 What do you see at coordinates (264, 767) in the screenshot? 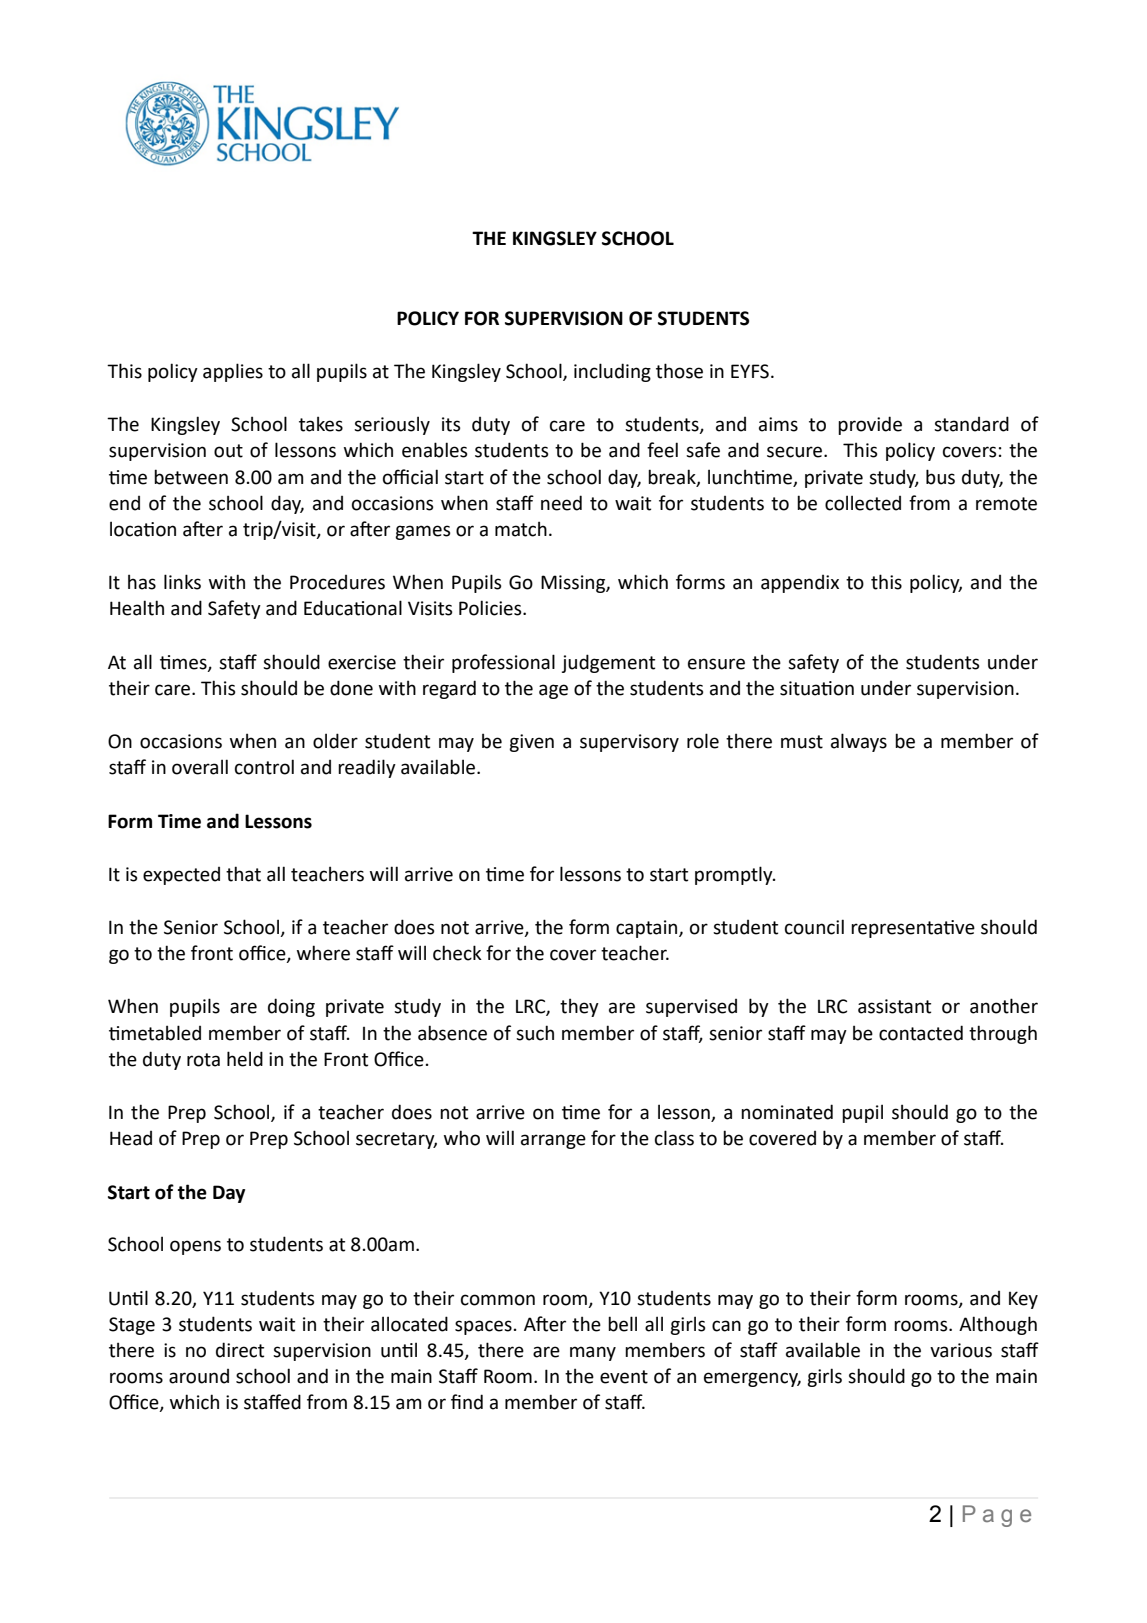
I see `control` at bounding box center [264, 767].
